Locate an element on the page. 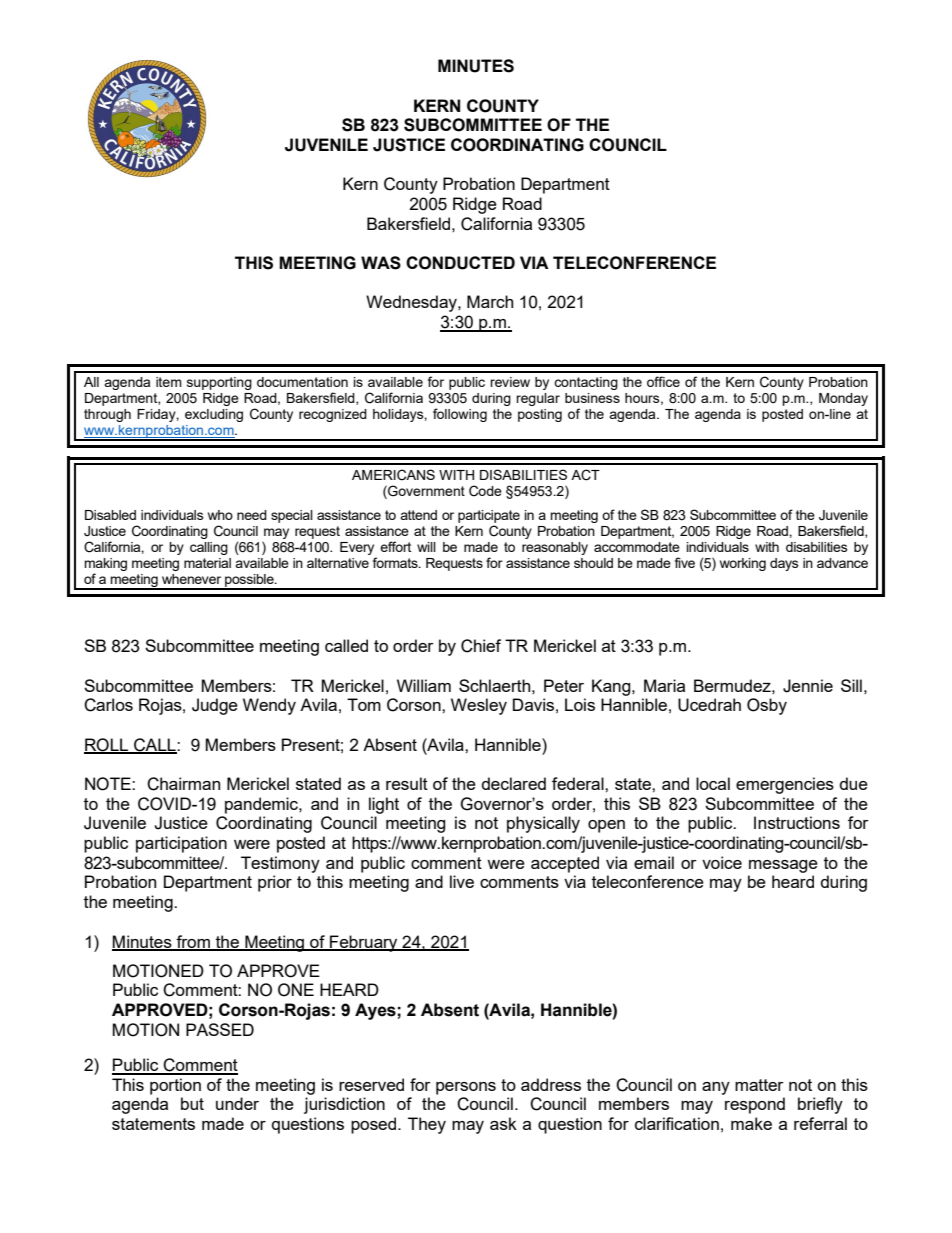  but is located at coordinates (192, 1103).
